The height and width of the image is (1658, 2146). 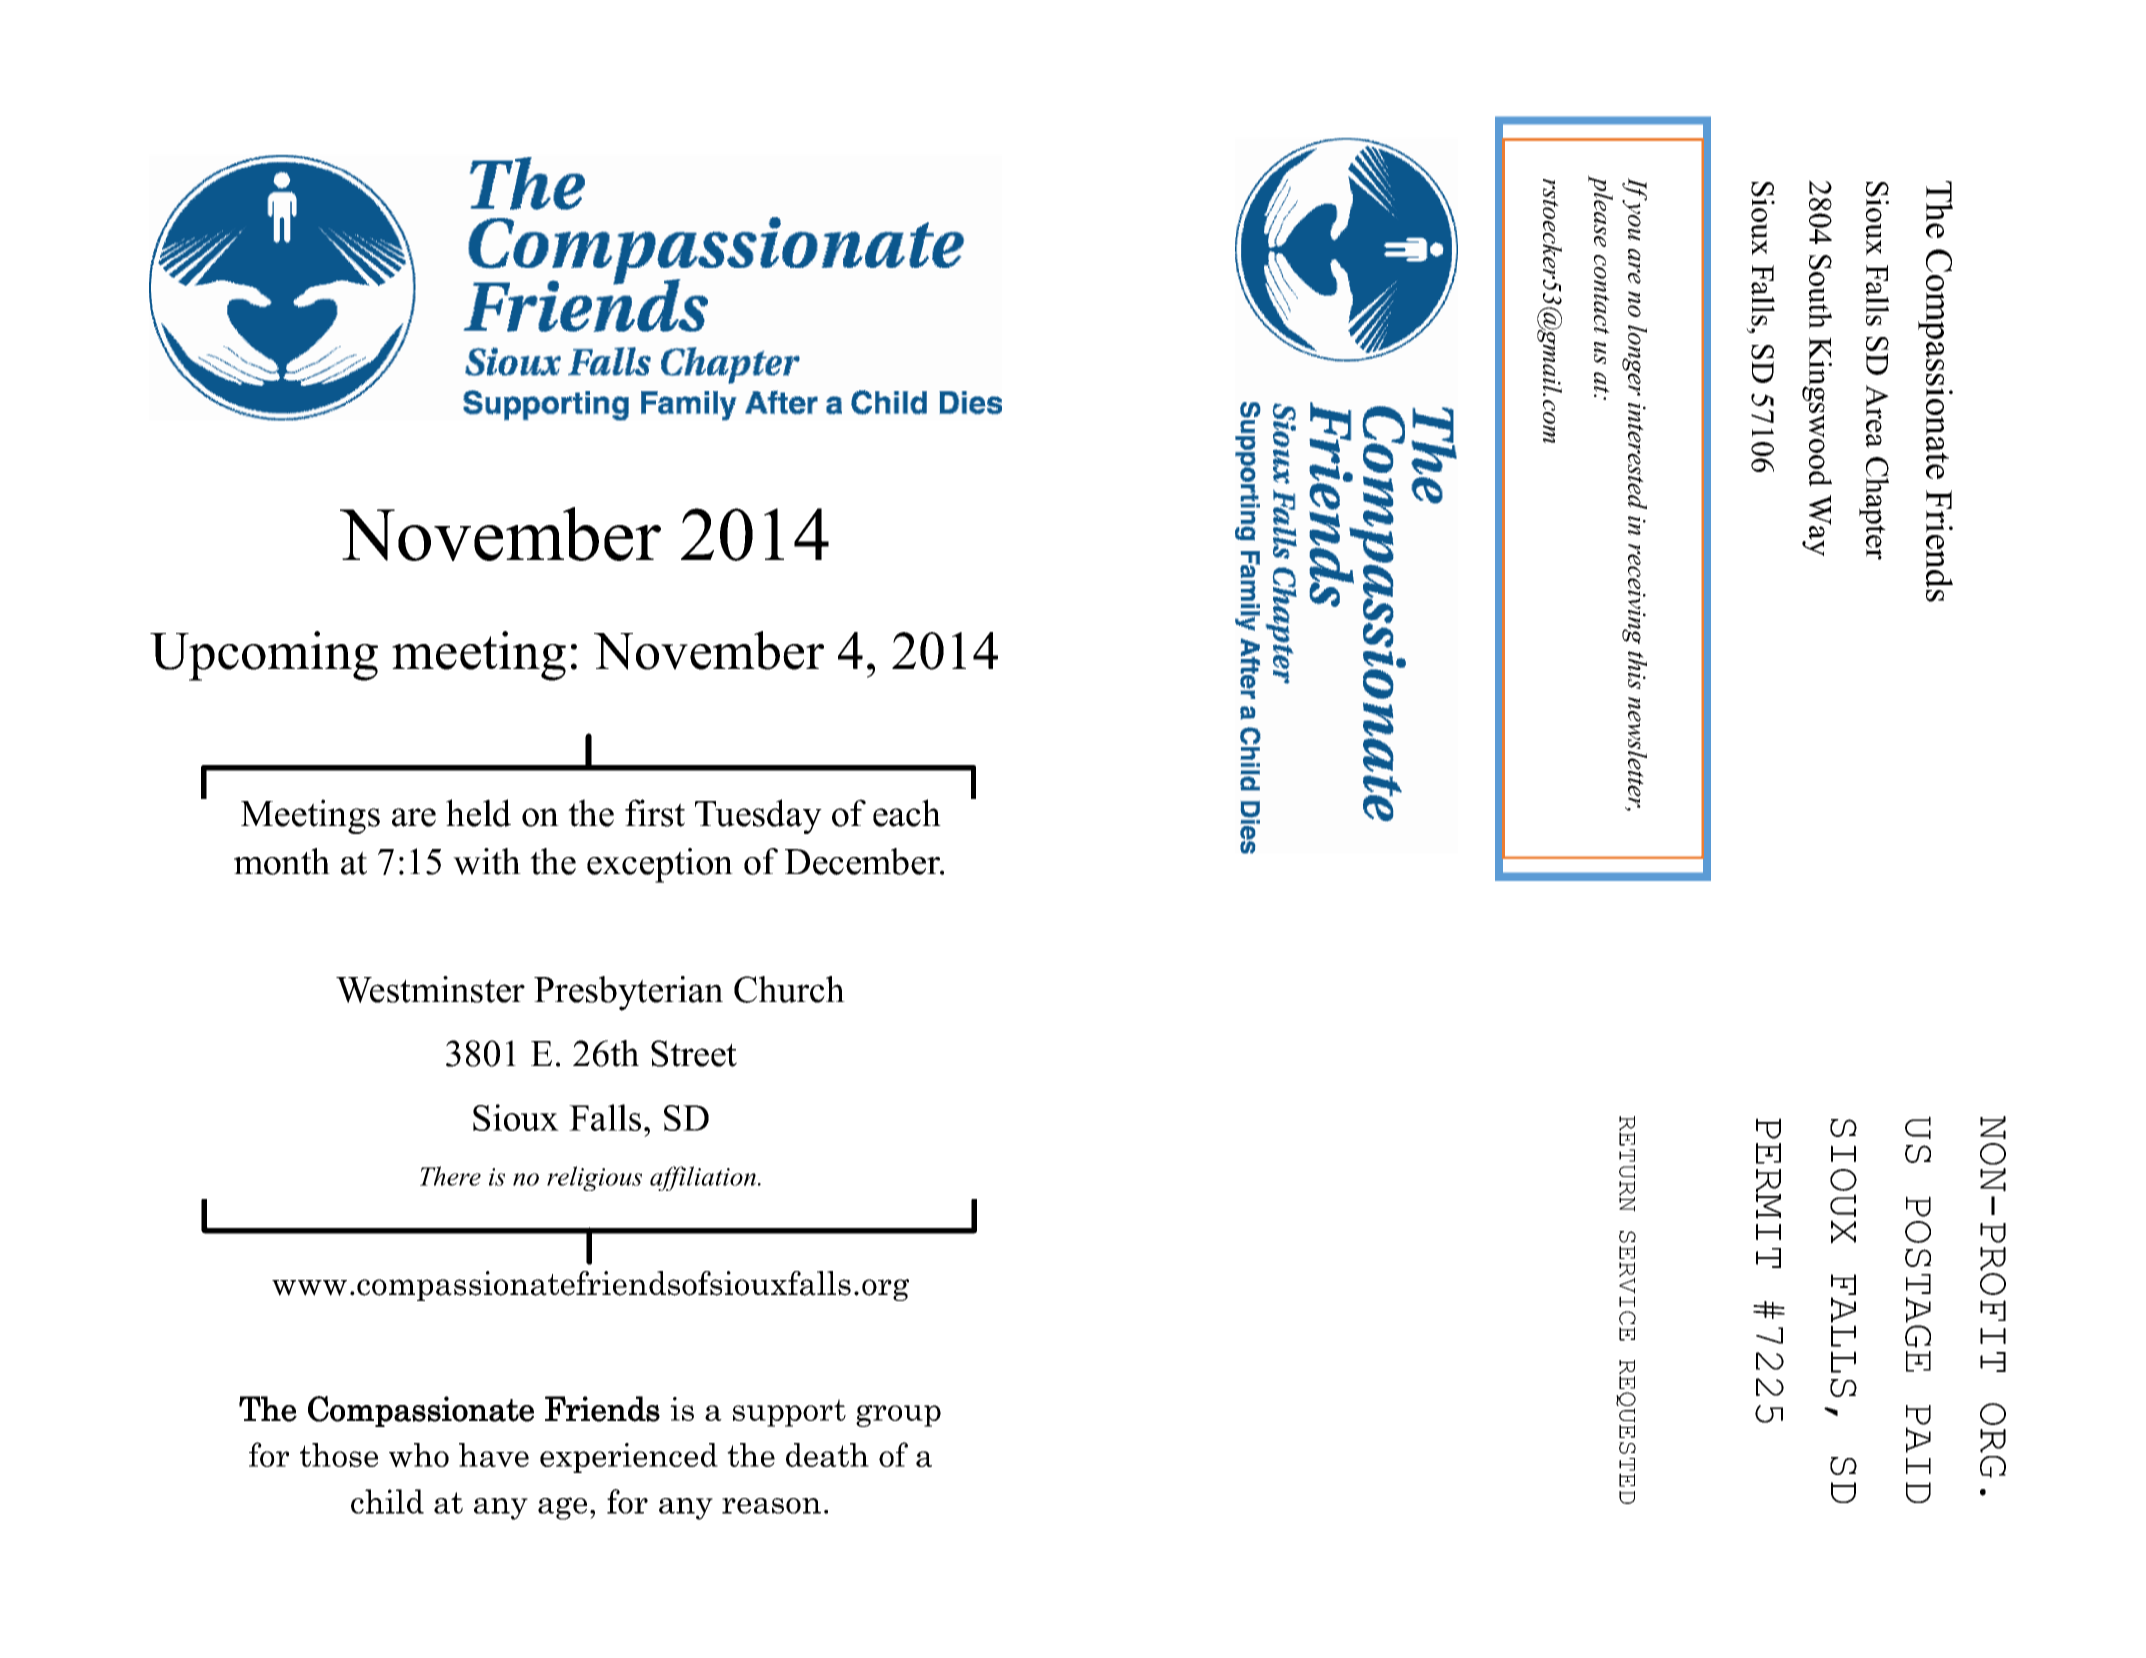 I want to click on those, so click(x=339, y=1455).
